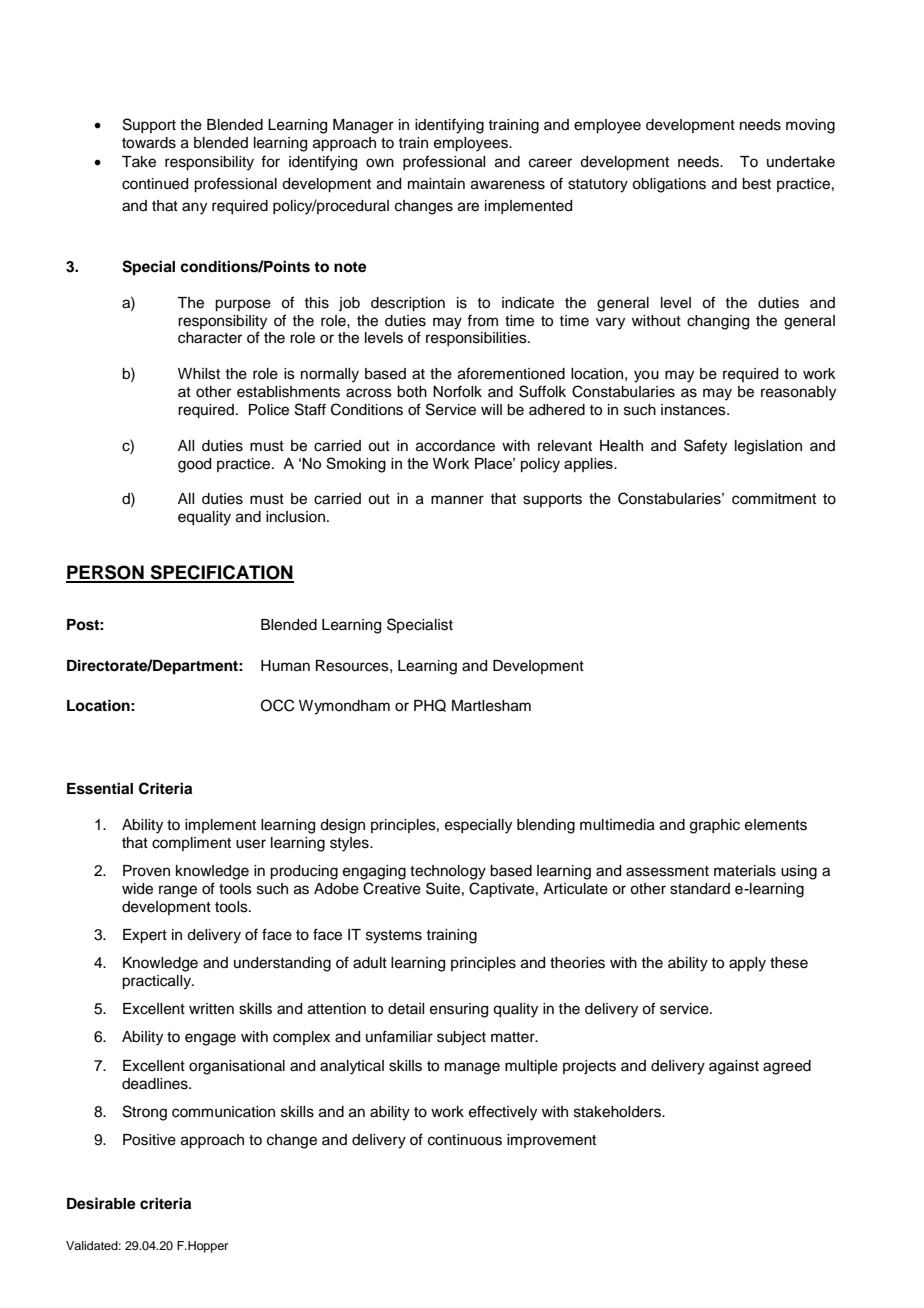  Describe the element at coordinates (191, 844) in the screenshot. I see `compliment` at that location.
